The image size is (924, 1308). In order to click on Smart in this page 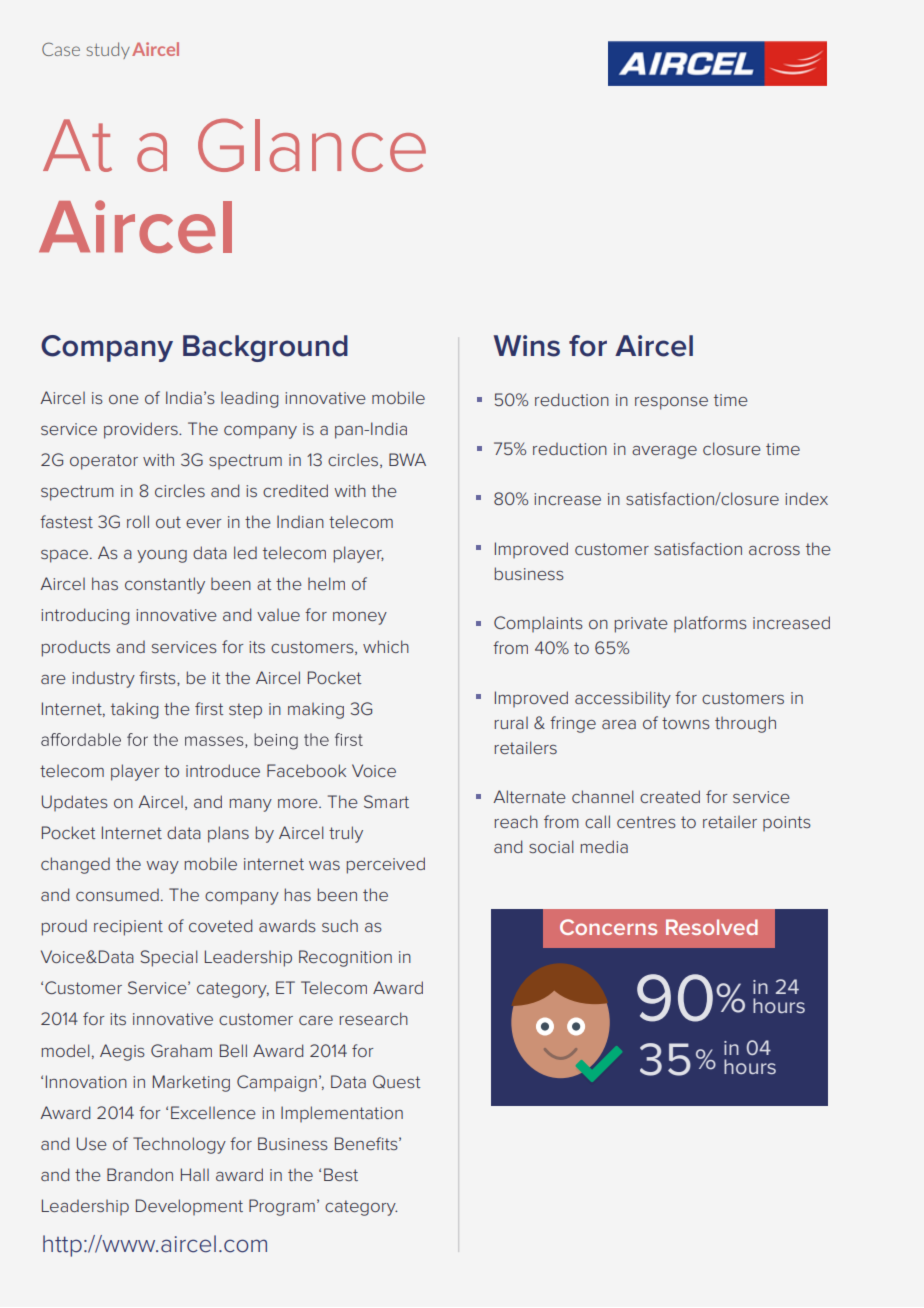, I will do `click(386, 801)`.
